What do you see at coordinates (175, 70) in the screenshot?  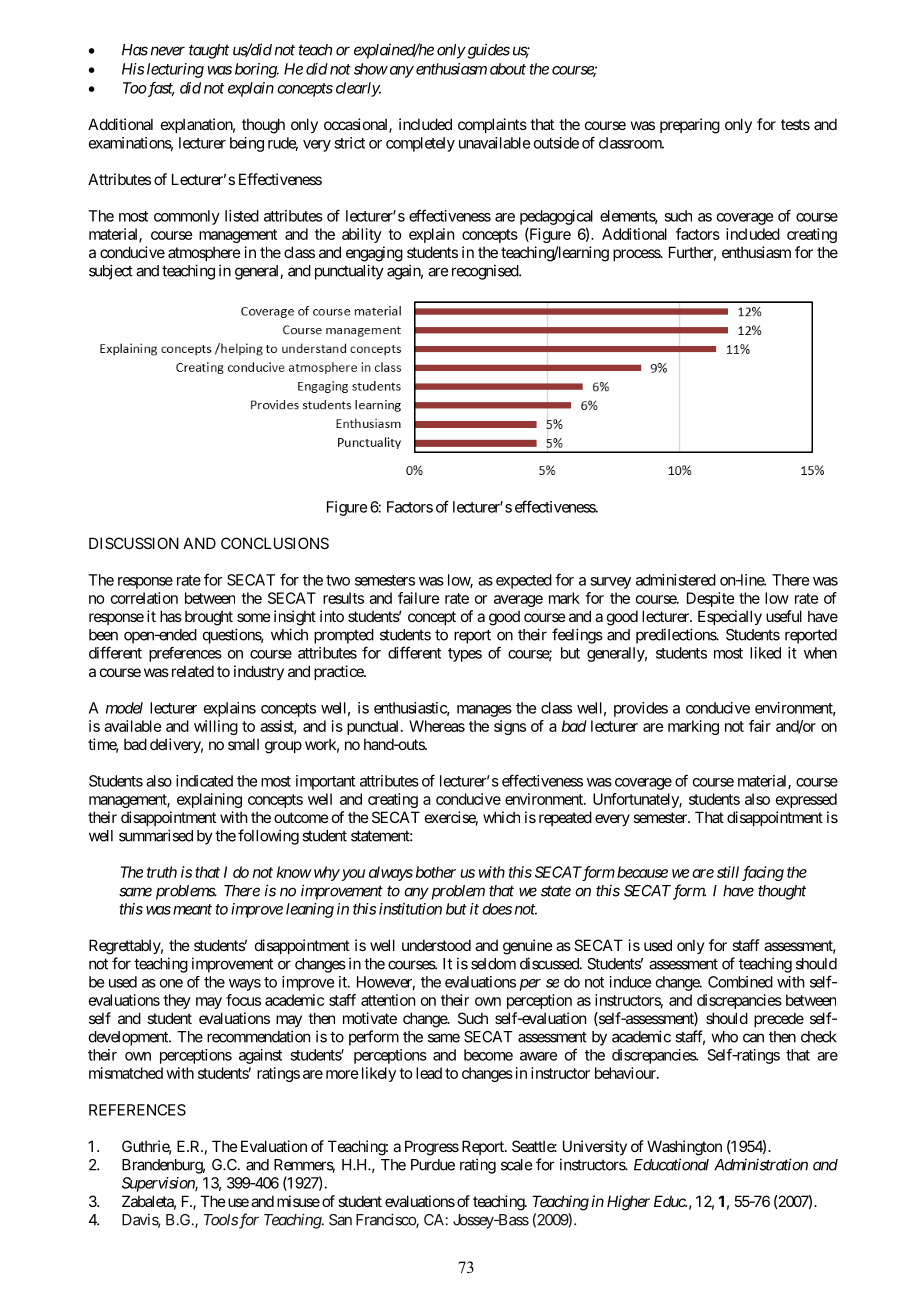 I see `lecturing` at bounding box center [175, 70].
